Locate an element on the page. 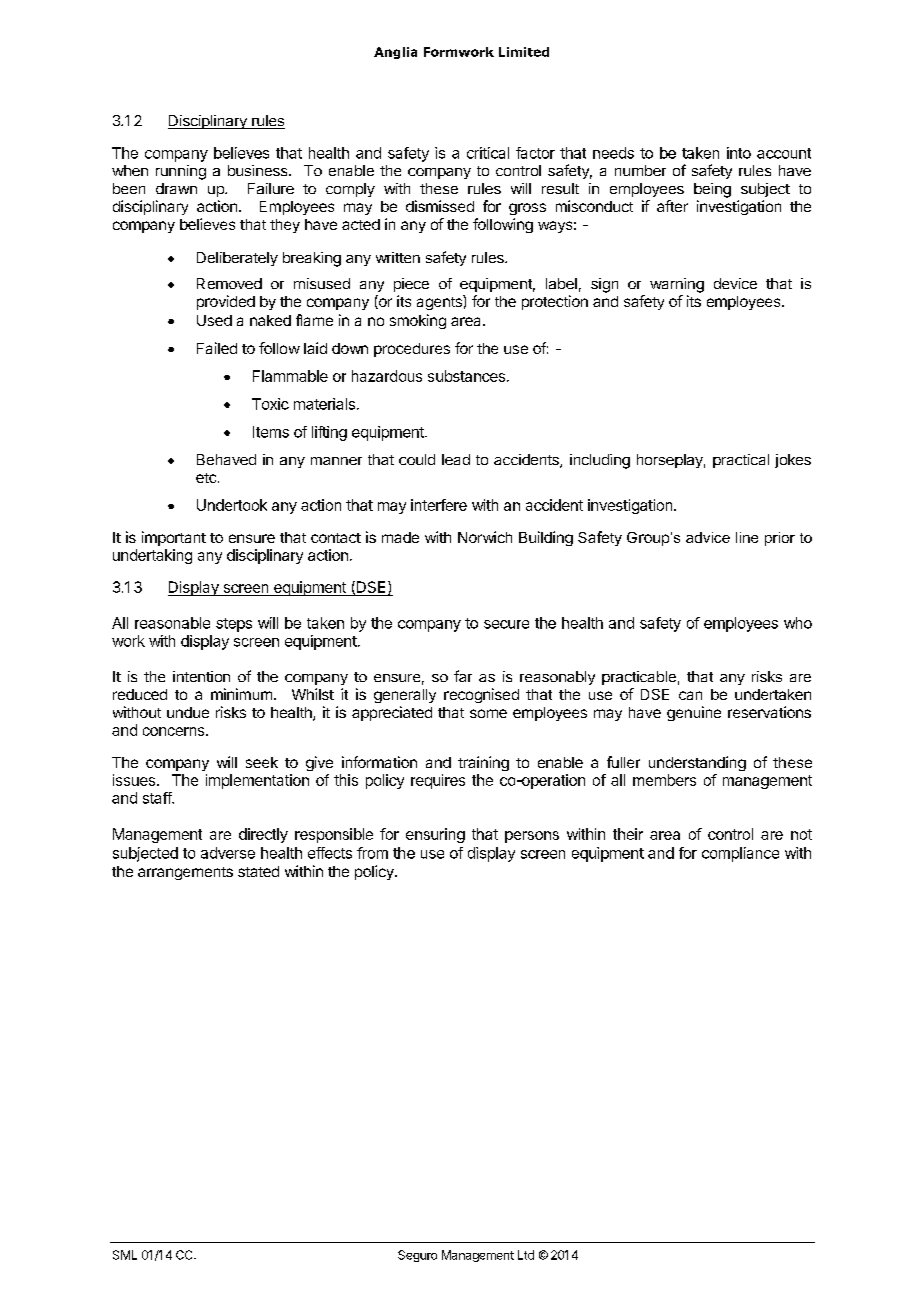 The width and height of the document is (924, 1307). SML is located at coordinates (125, 1255).
